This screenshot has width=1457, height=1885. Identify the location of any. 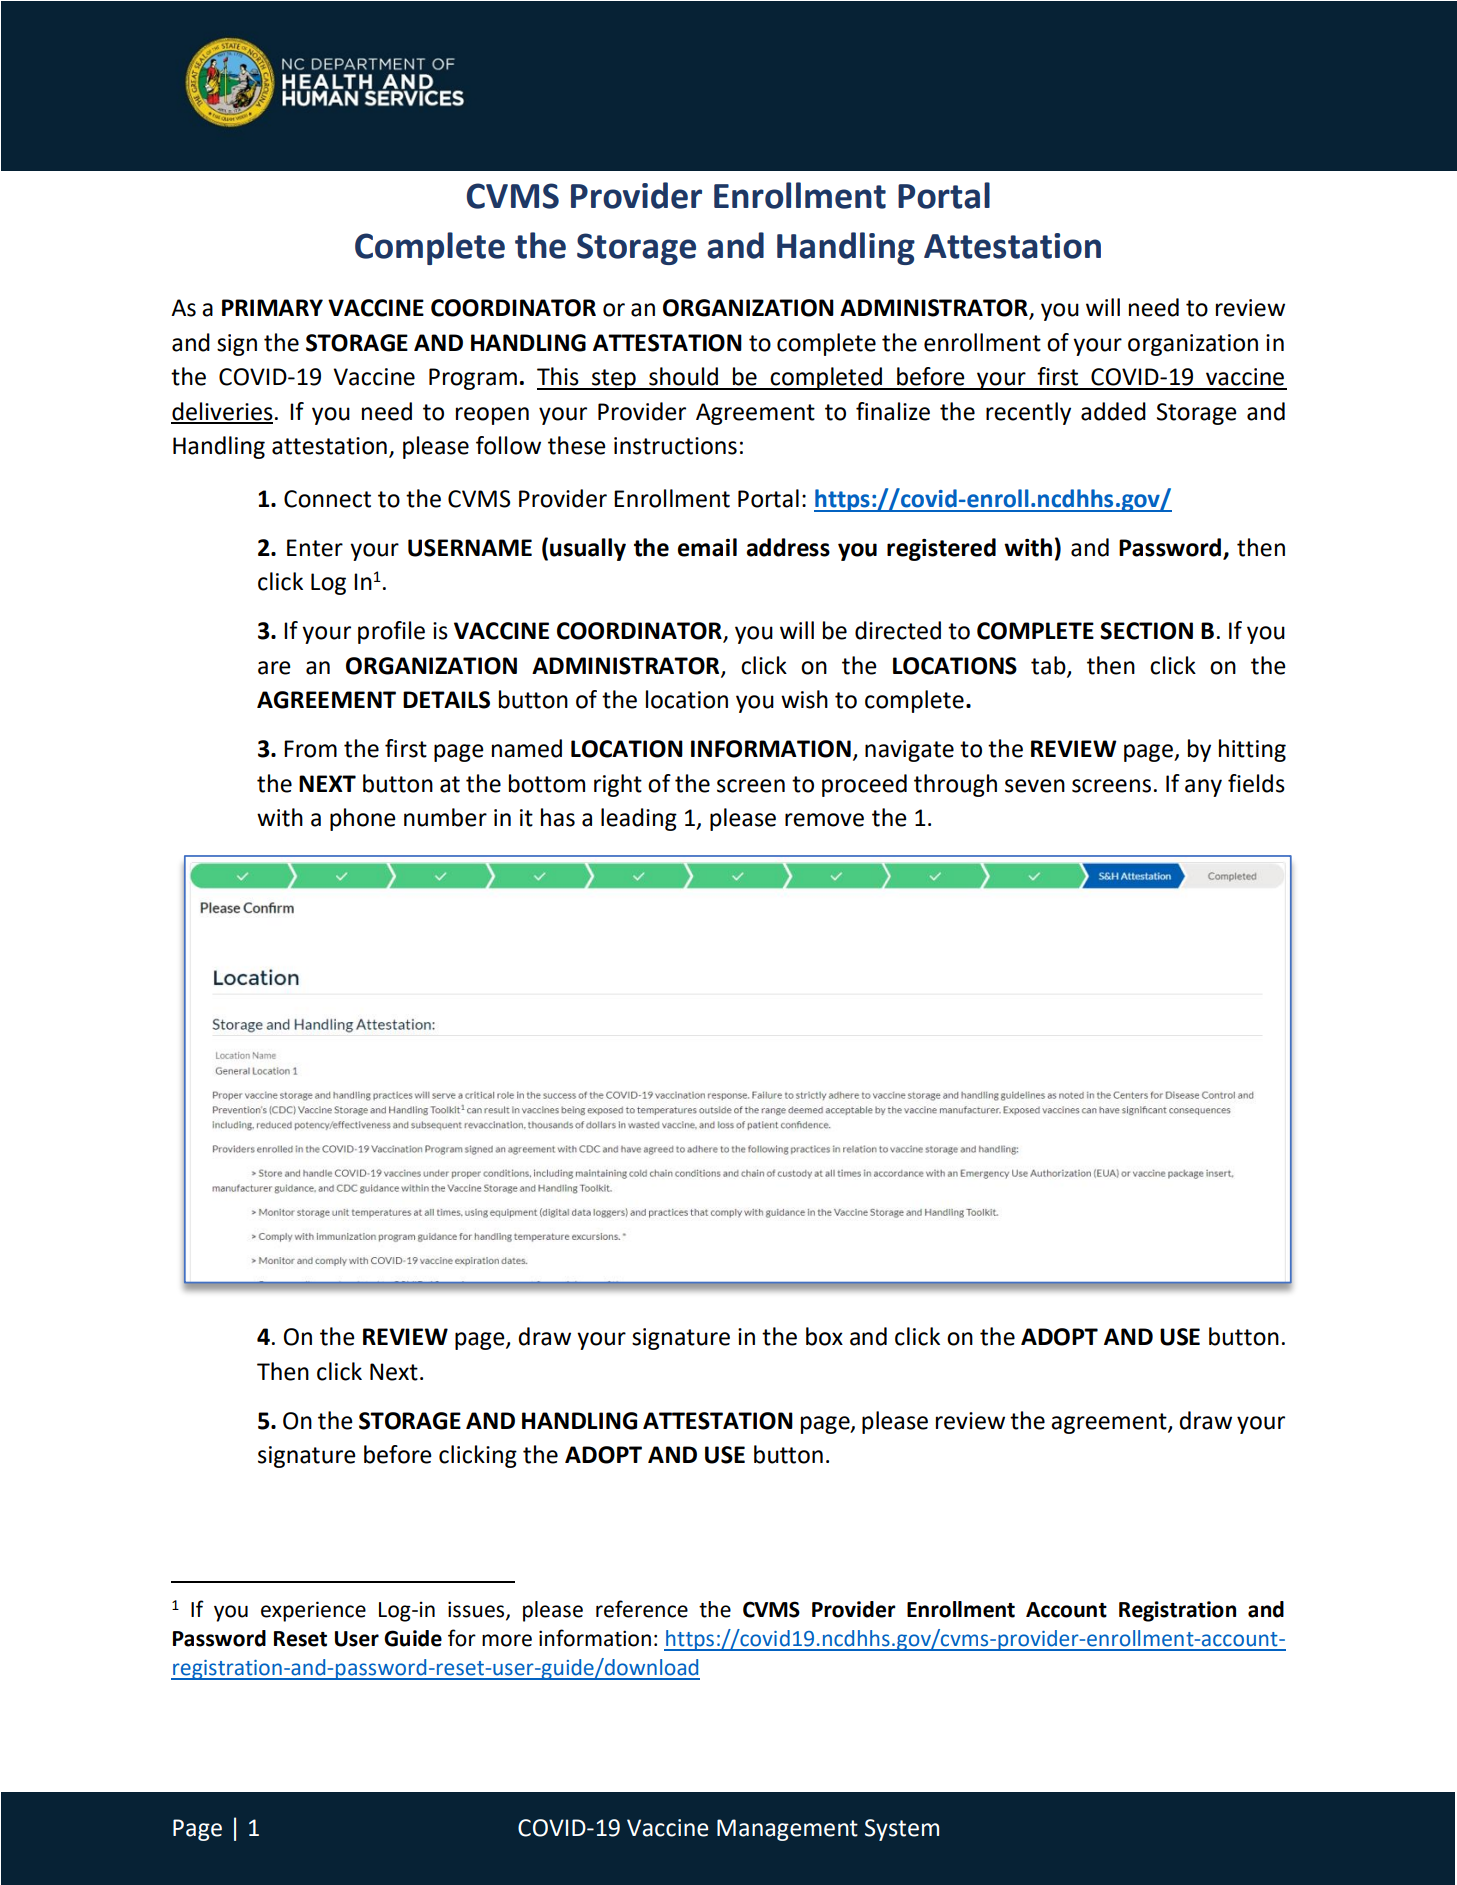
(1203, 788).
